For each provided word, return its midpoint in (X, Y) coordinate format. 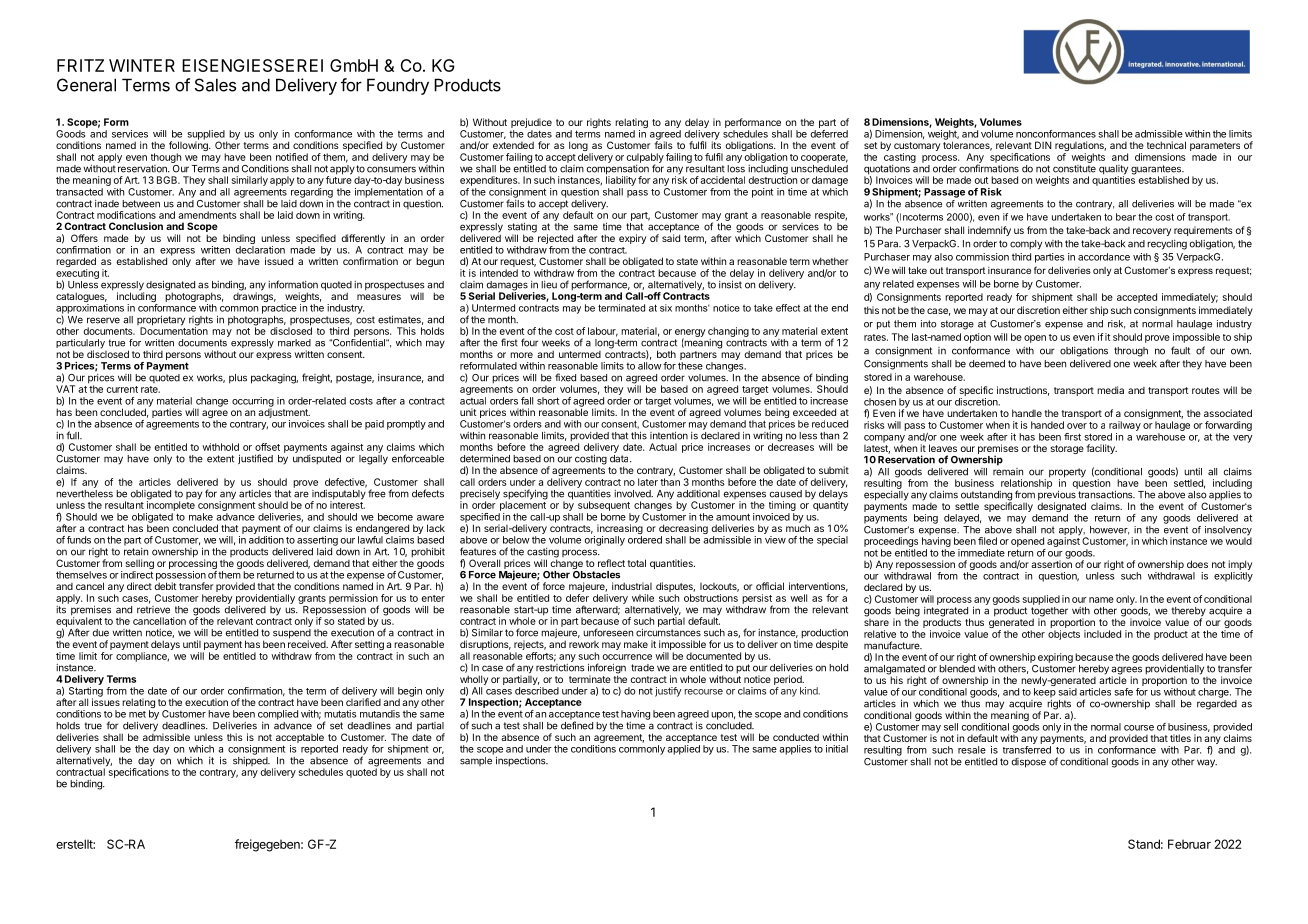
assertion (1051, 563)
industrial (632, 586)
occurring (253, 403)
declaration (260, 250)
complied (278, 715)
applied (684, 750)
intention (669, 435)
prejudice (531, 124)
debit (165, 585)
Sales (215, 85)
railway (1125, 426)
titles (1180, 738)
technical (1166, 145)
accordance (1104, 257)
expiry (632, 239)
